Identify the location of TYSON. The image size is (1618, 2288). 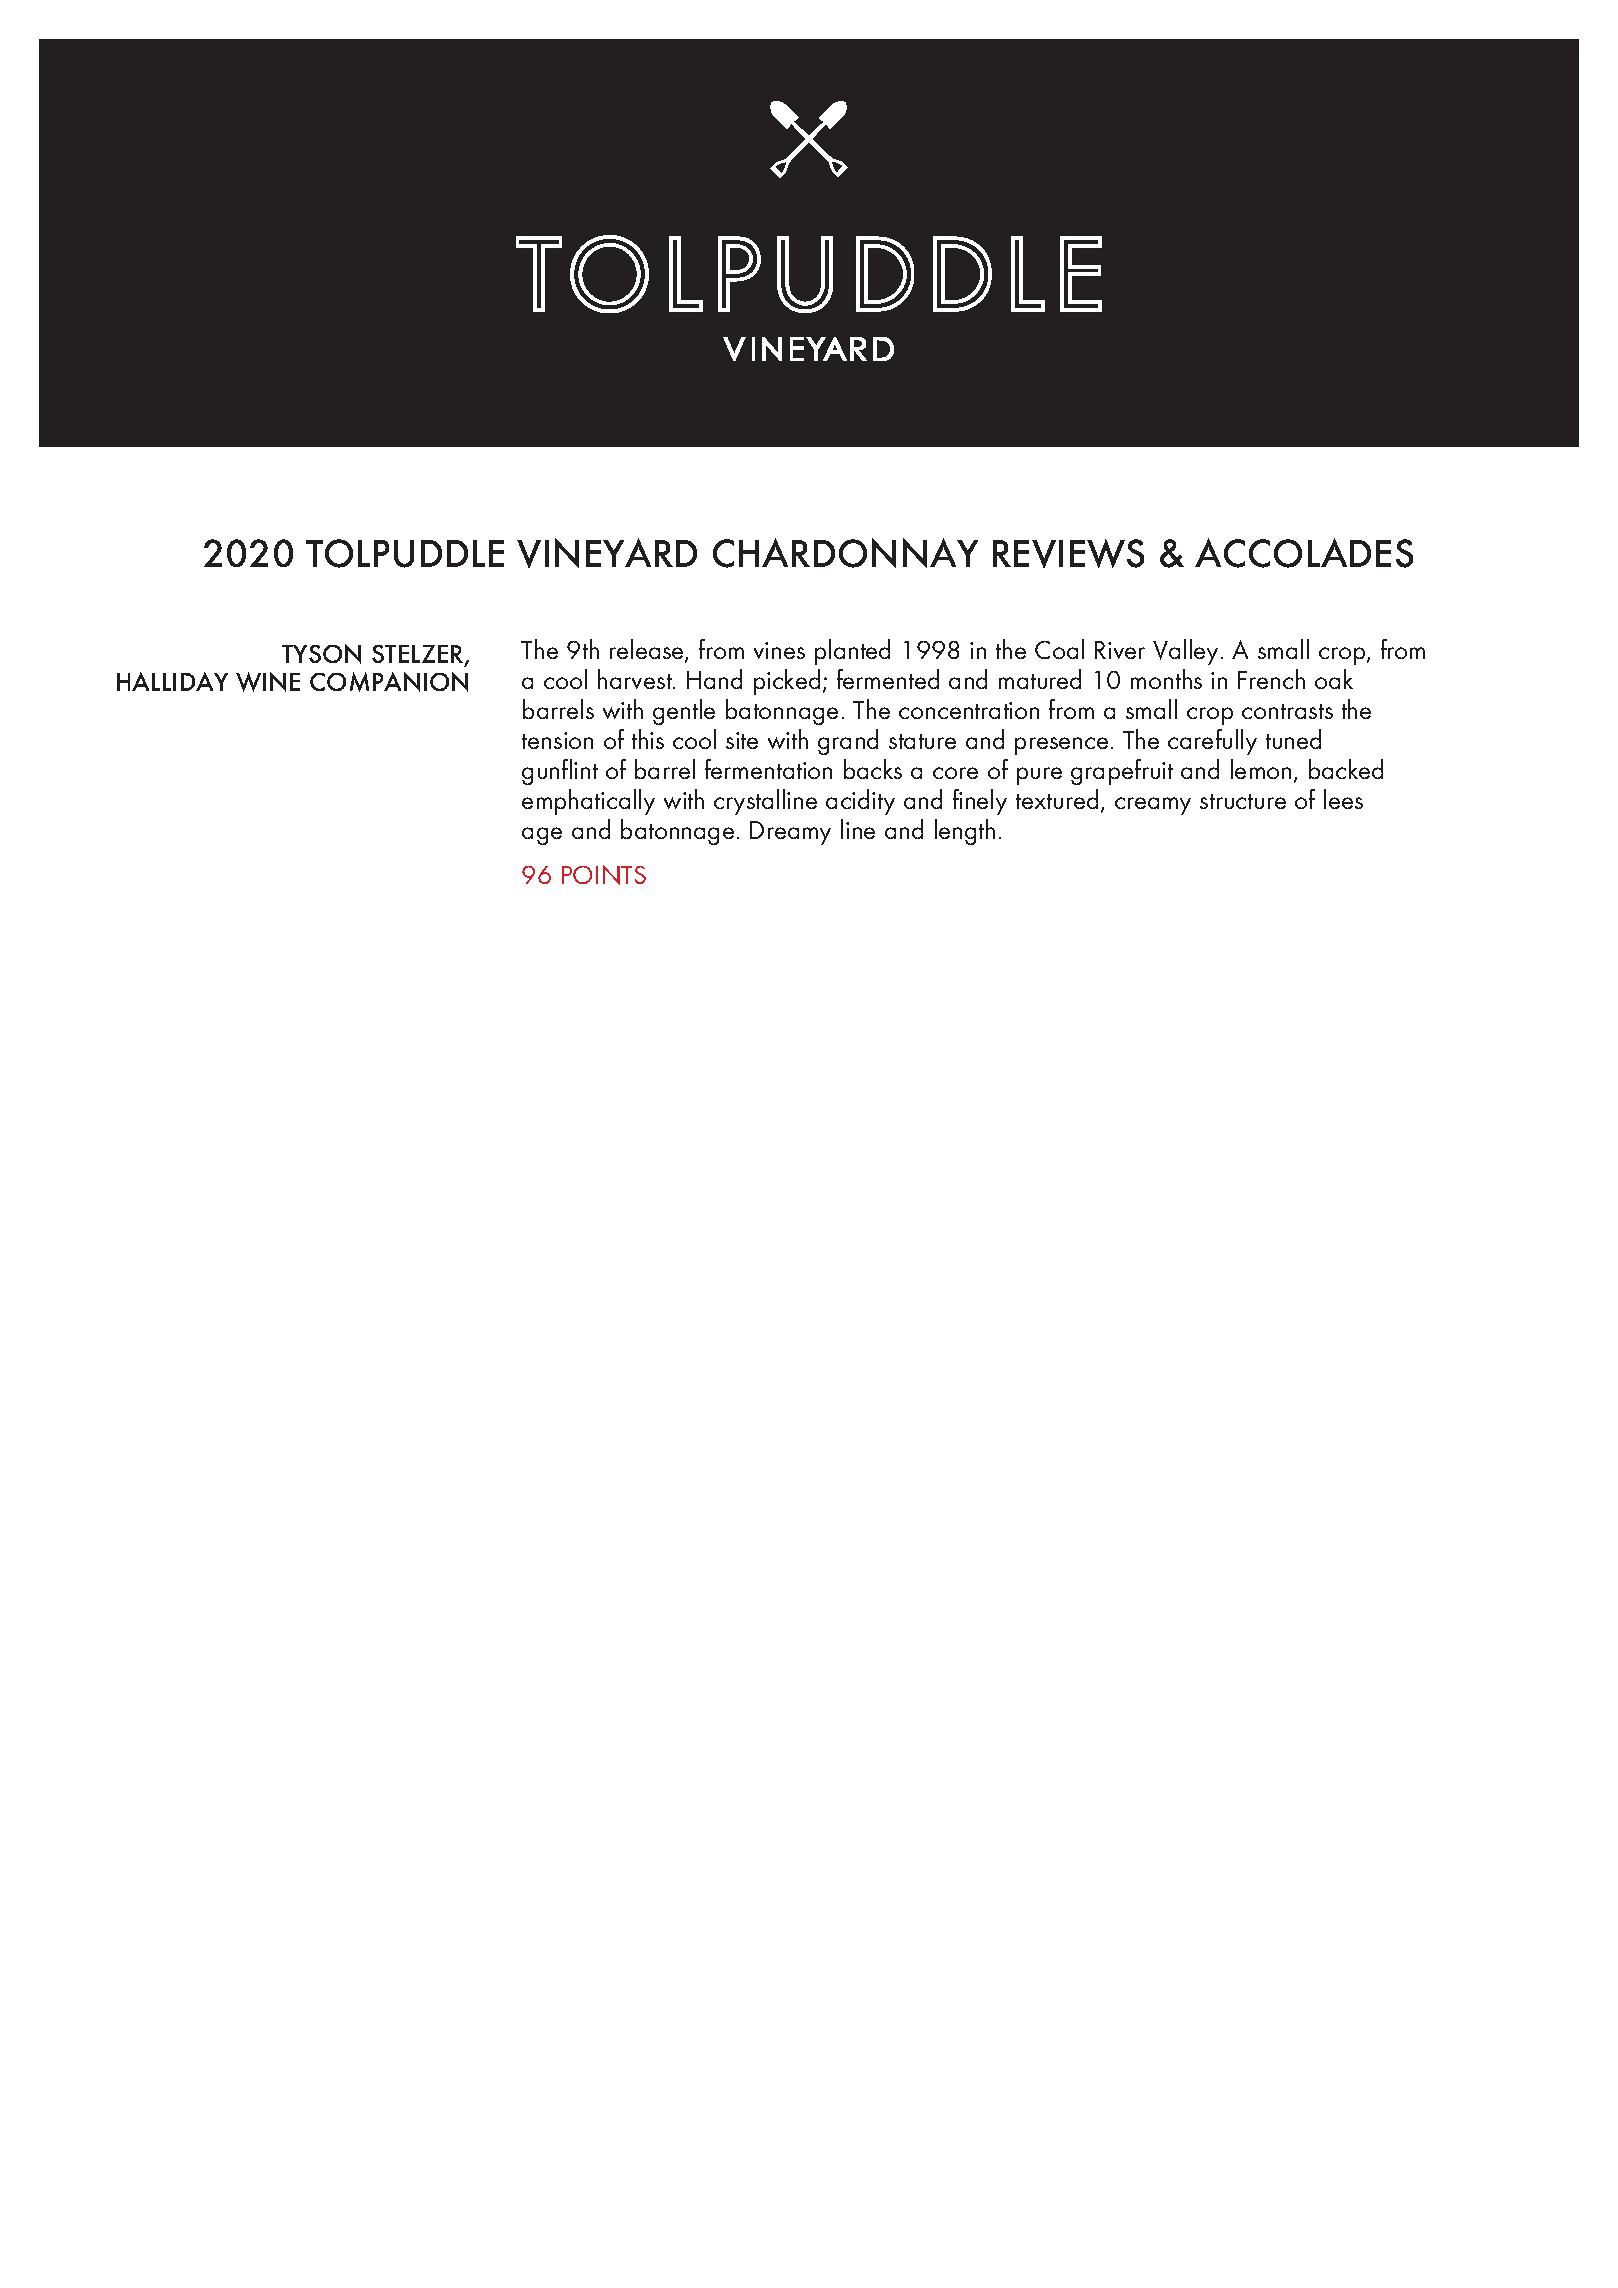
(321, 654).
